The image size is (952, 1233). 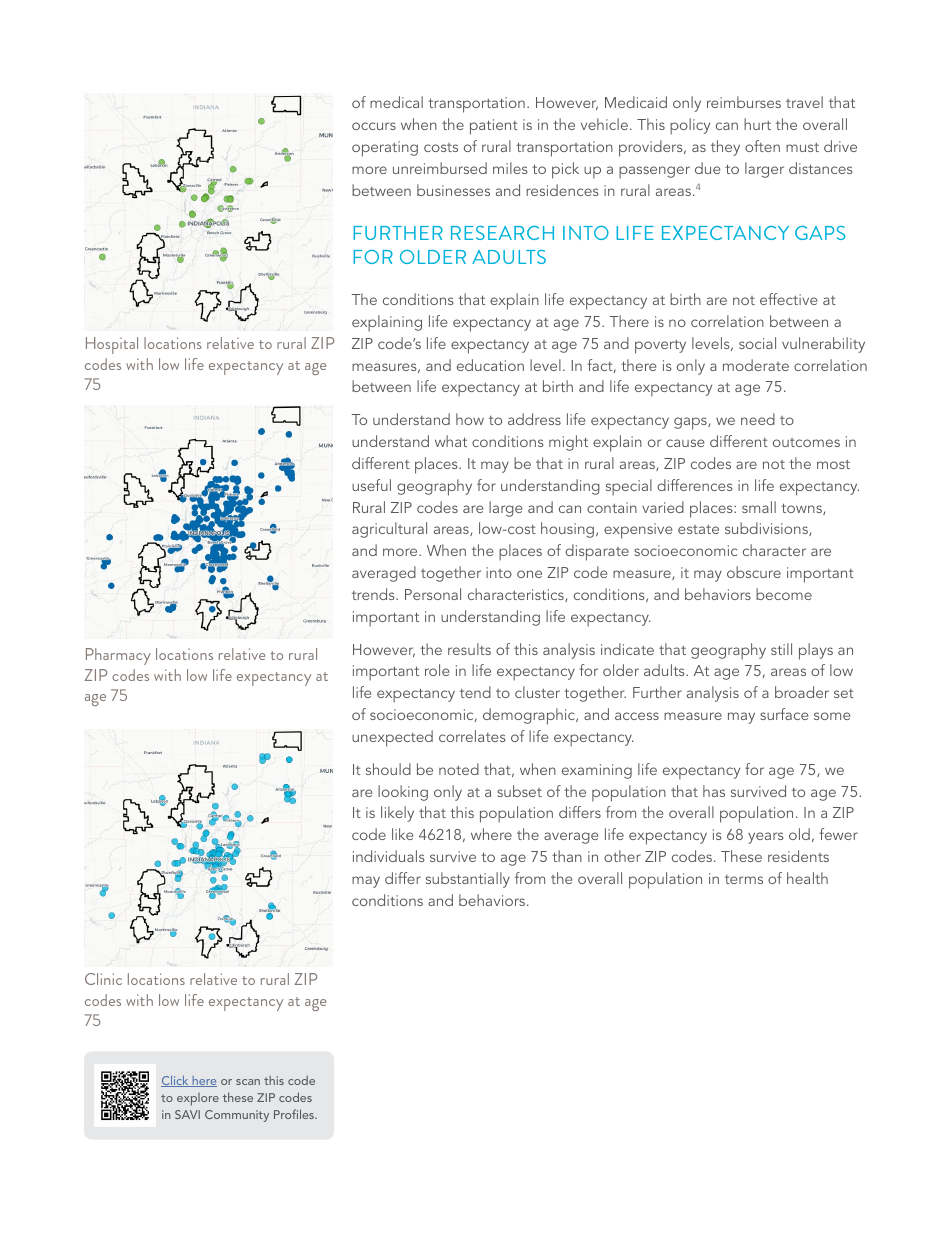 I want to click on become, so click(x=784, y=594).
